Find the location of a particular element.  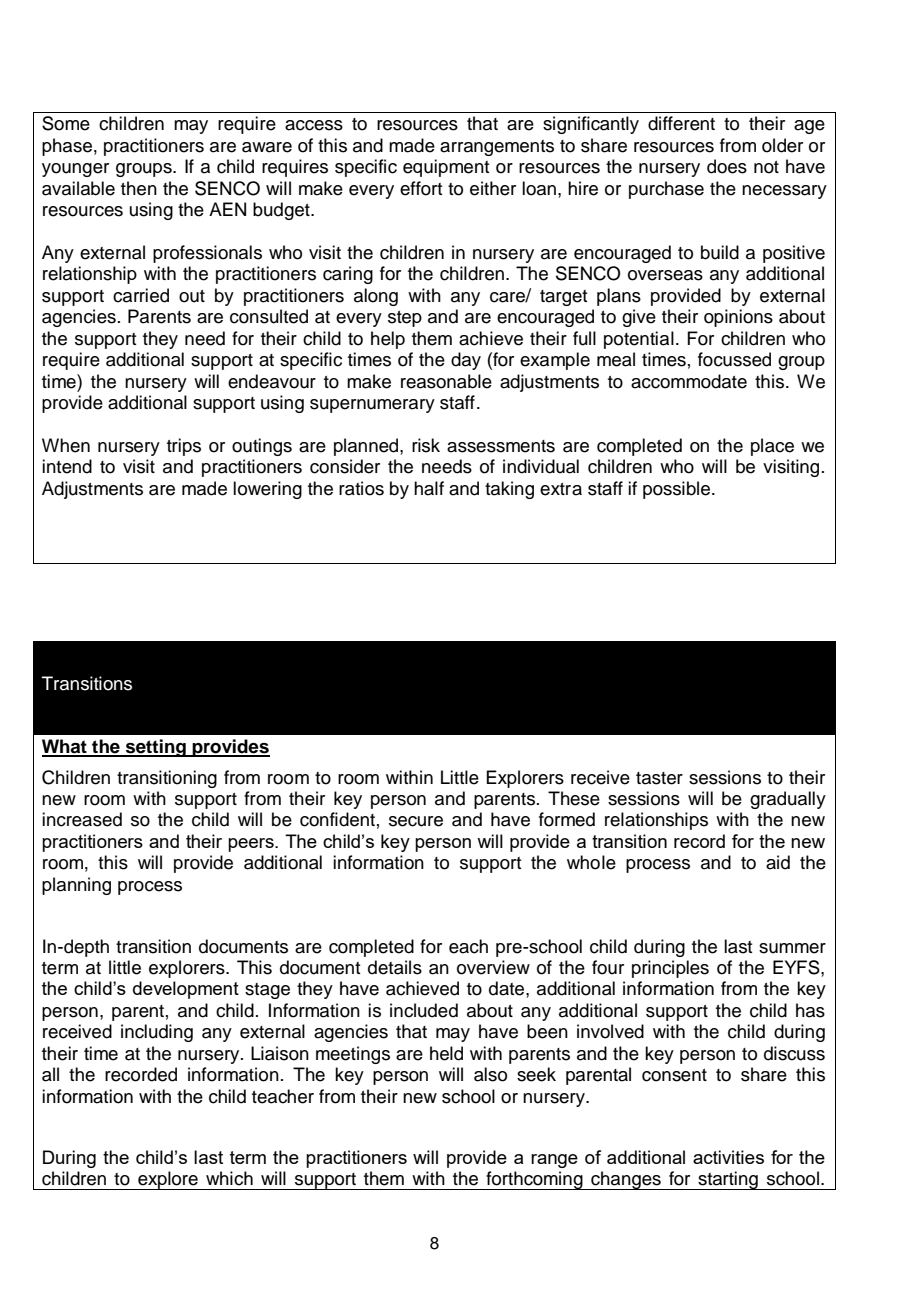

trips is located at coordinates (184, 447).
